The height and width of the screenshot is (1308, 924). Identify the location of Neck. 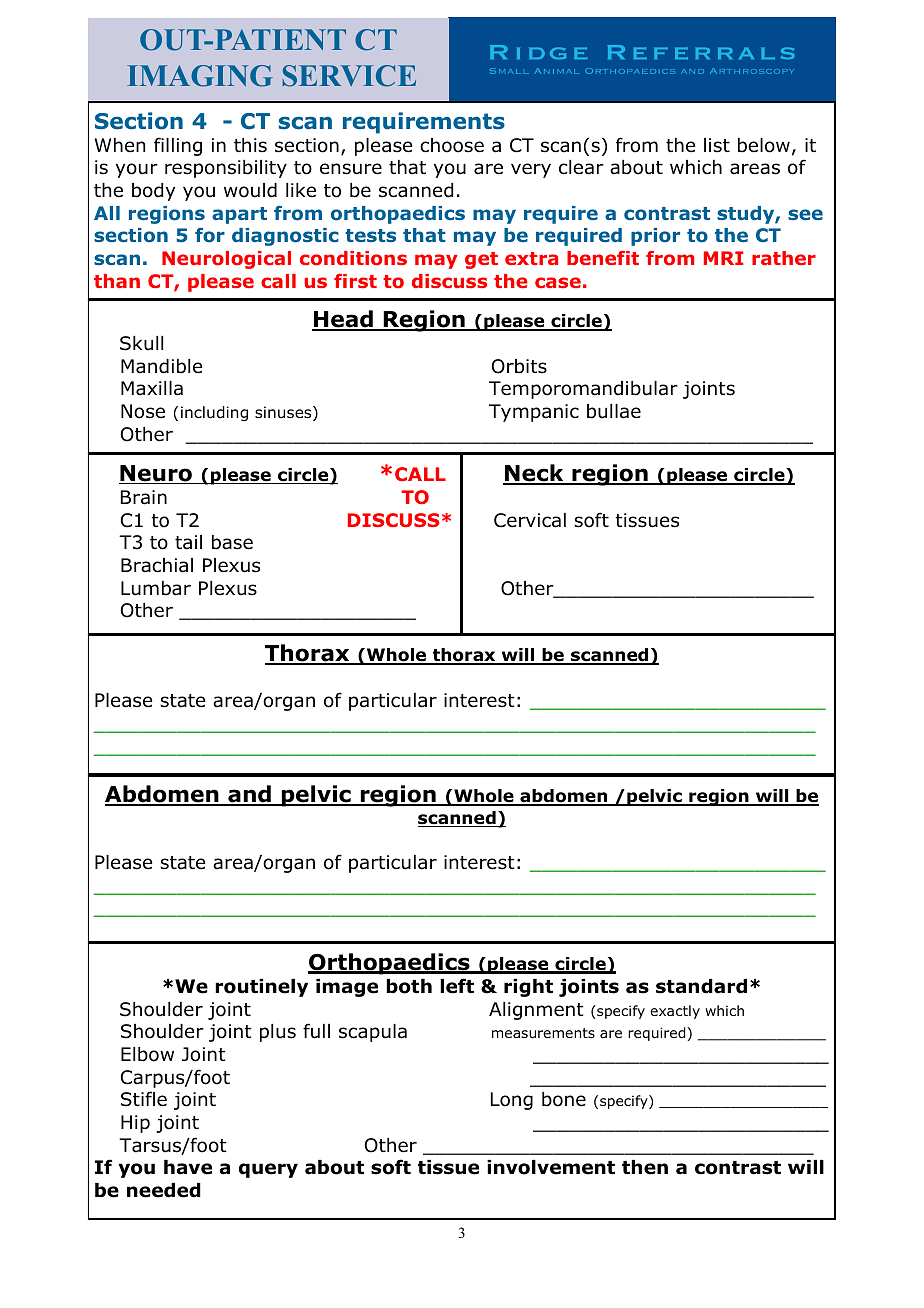
(534, 474).
